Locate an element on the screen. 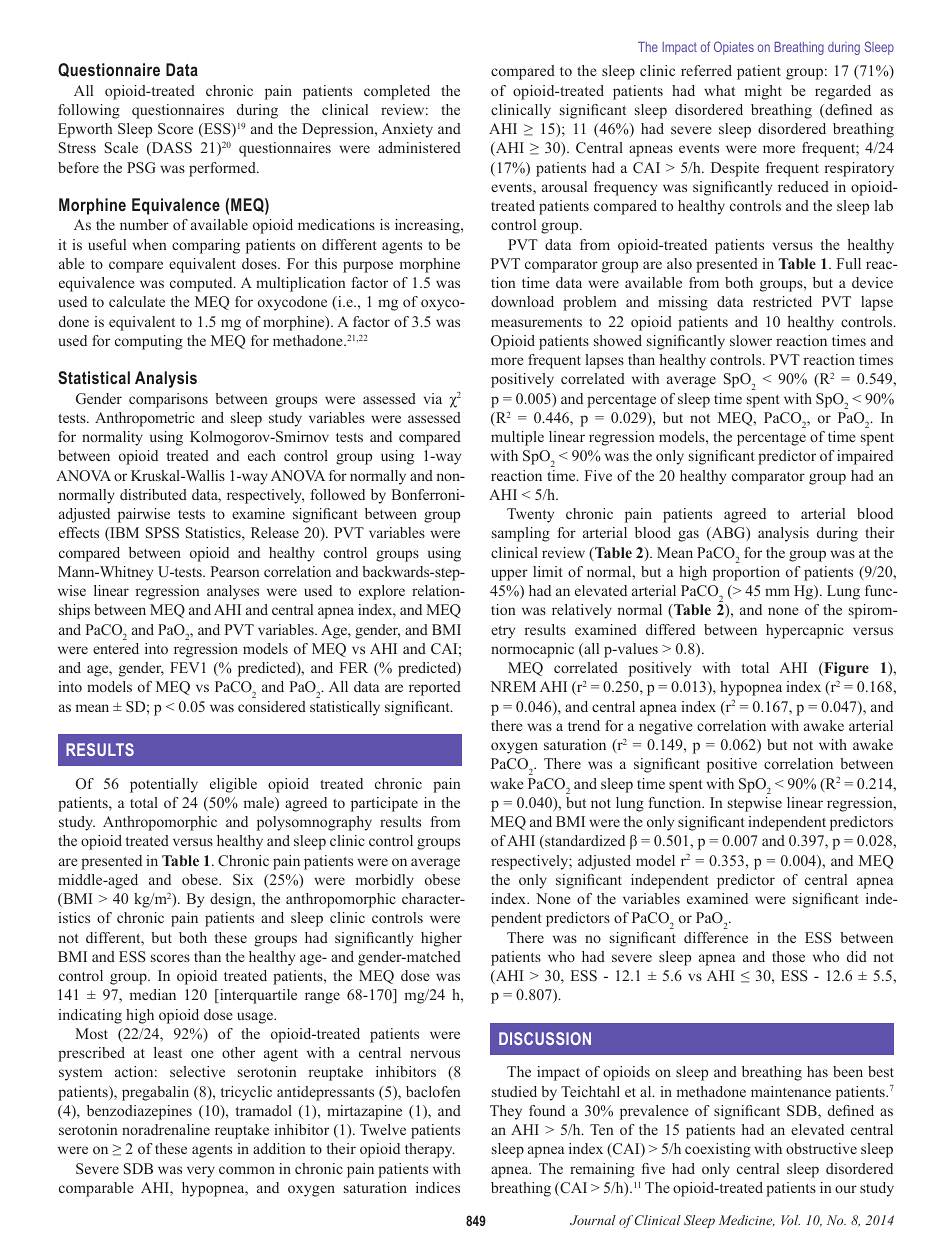  DASS is located at coordinates (171, 149).
